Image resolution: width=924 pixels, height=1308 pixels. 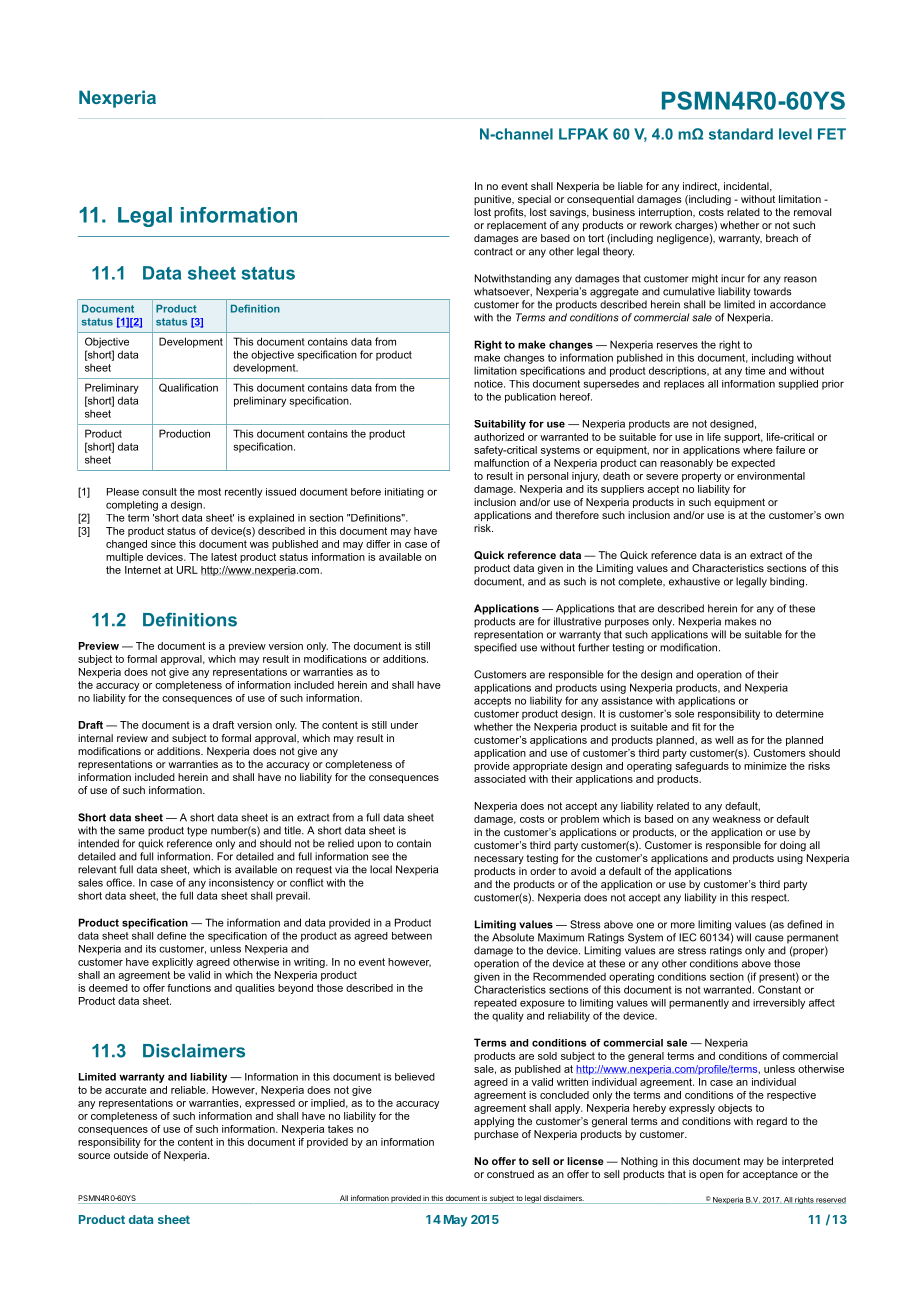 I want to click on open, so click(x=711, y=1176).
